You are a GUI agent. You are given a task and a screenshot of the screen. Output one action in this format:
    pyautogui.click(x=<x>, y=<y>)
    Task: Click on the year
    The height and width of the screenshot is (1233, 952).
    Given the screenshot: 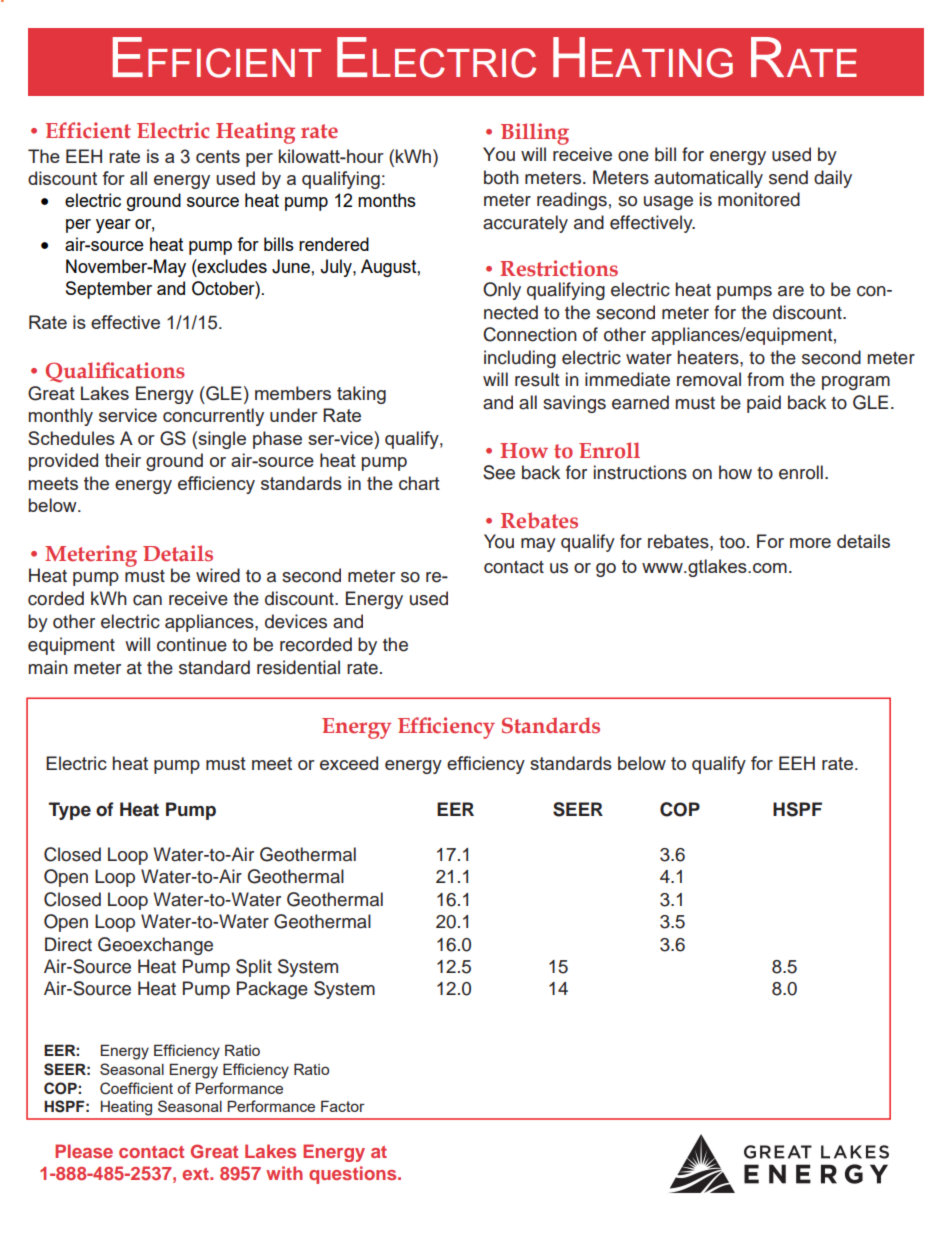 What is the action you would take?
    pyautogui.click(x=113, y=226)
